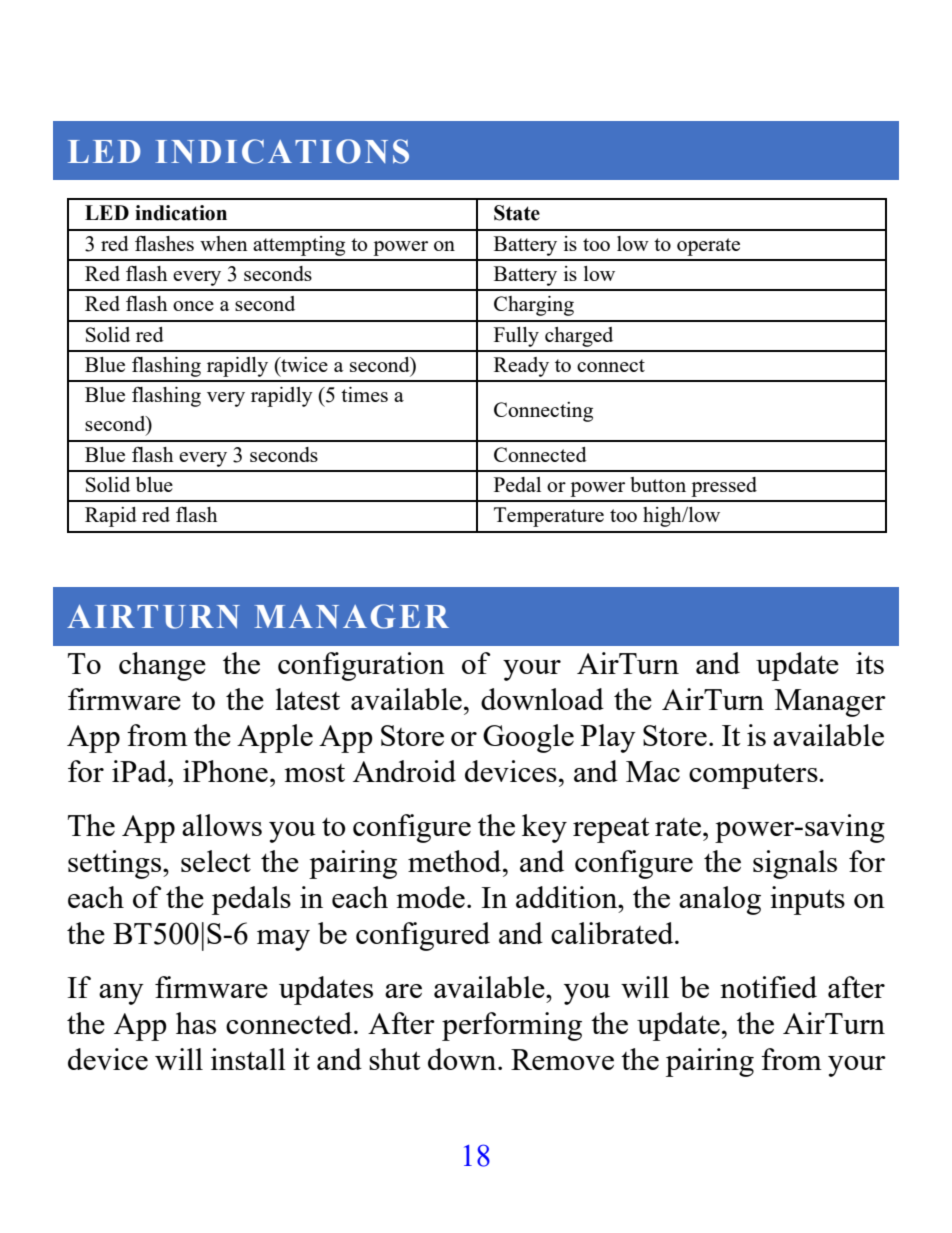  What do you see at coordinates (224, 243) in the screenshot?
I see `when` at bounding box center [224, 243].
